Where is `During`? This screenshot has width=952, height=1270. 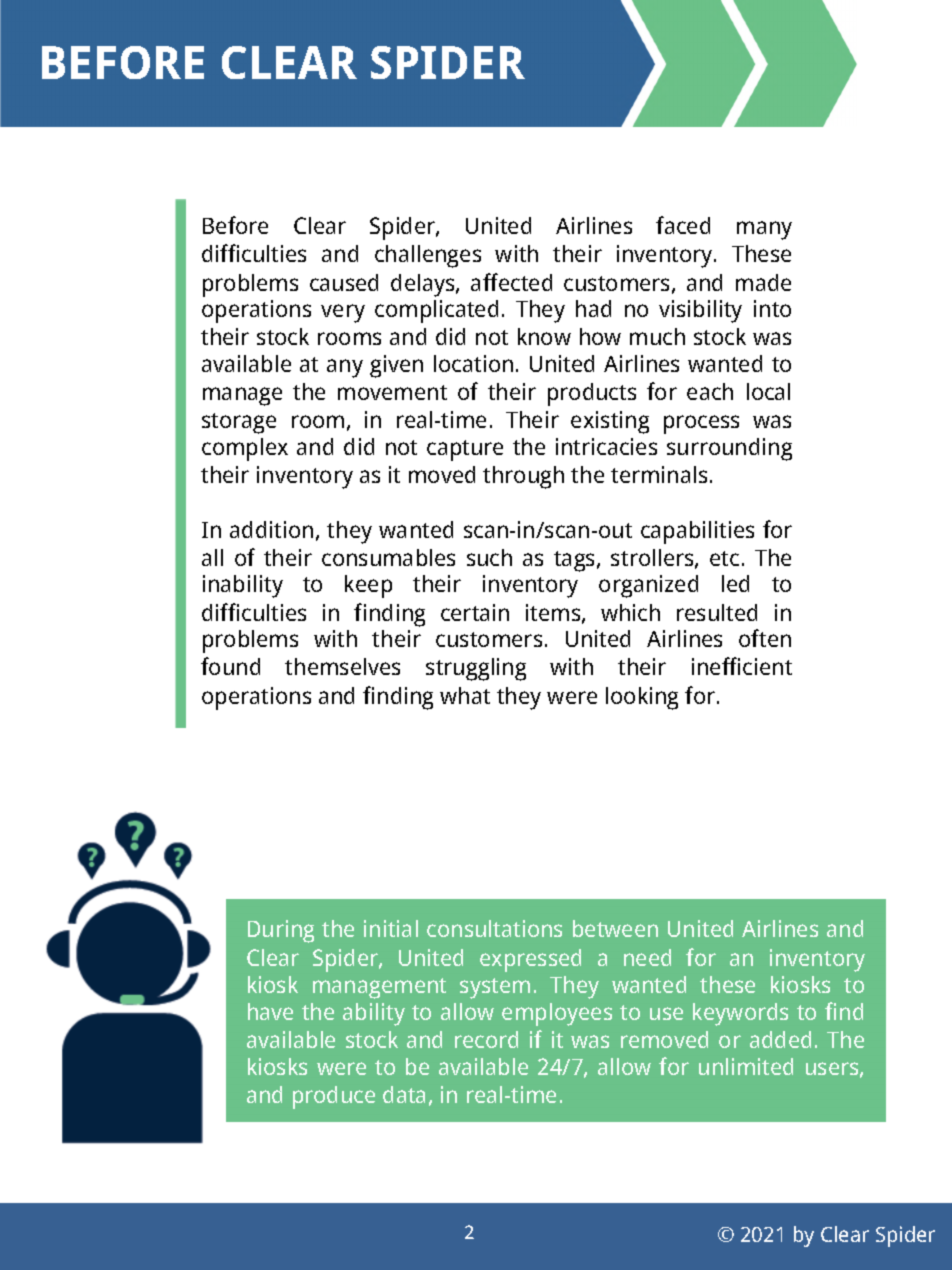
During is located at coordinates (281, 931).
